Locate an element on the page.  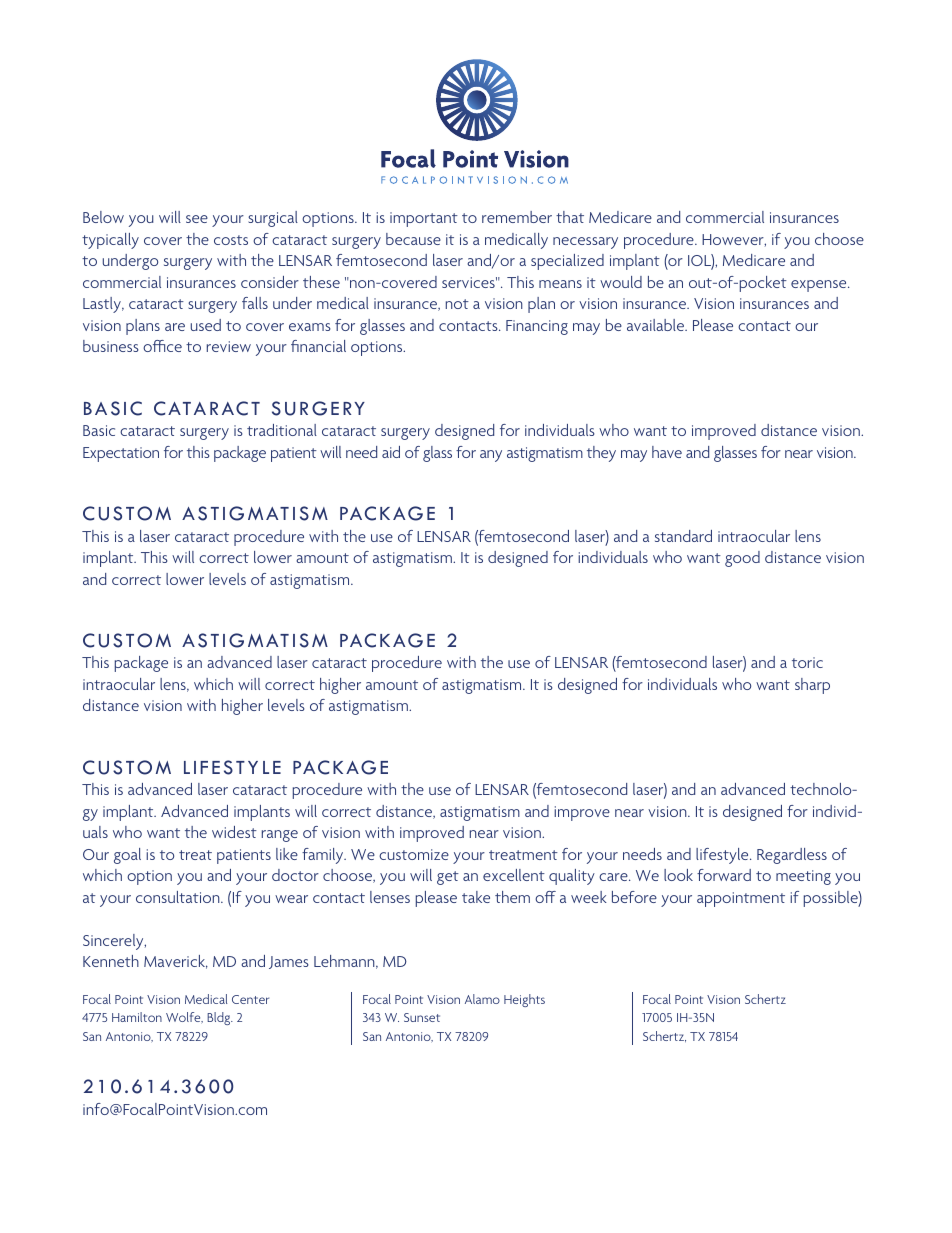
expense is located at coordinates (820, 286).
